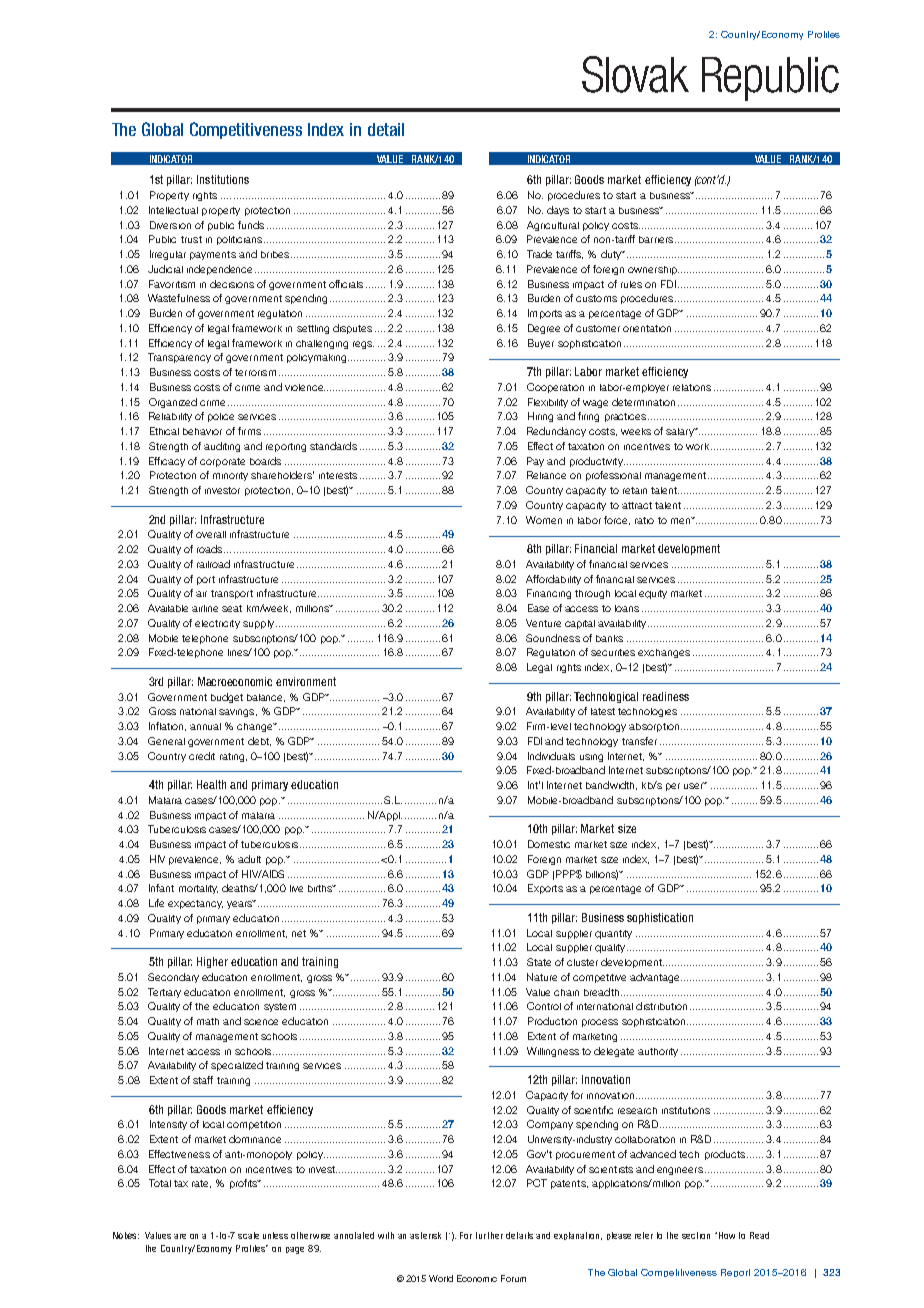 The width and height of the image is (924, 1308). What do you see at coordinates (221, 417) in the image?
I see `police` at bounding box center [221, 417].
